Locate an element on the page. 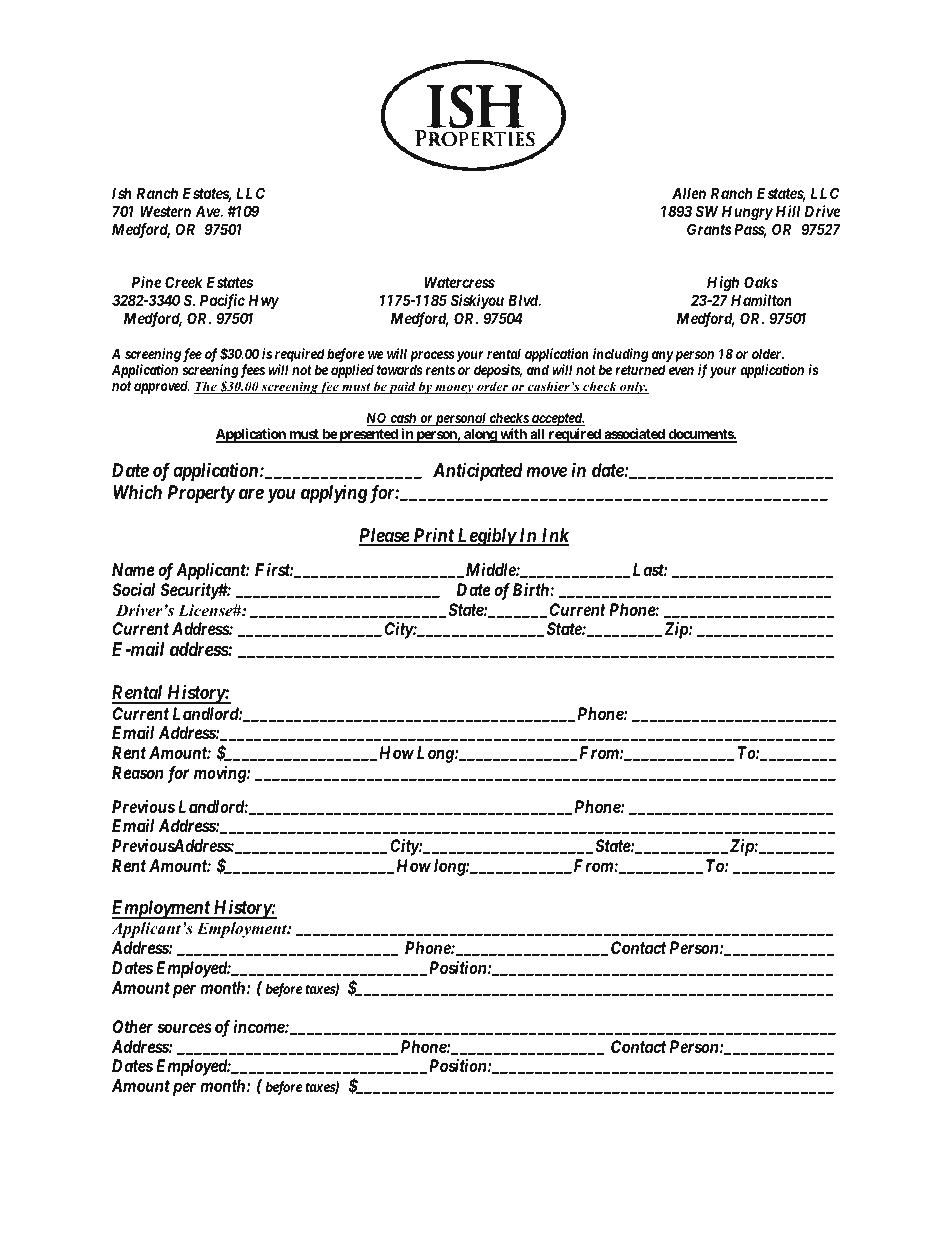 This page has width=952, height=1233. Birth is located at coordinates (532, 589).
